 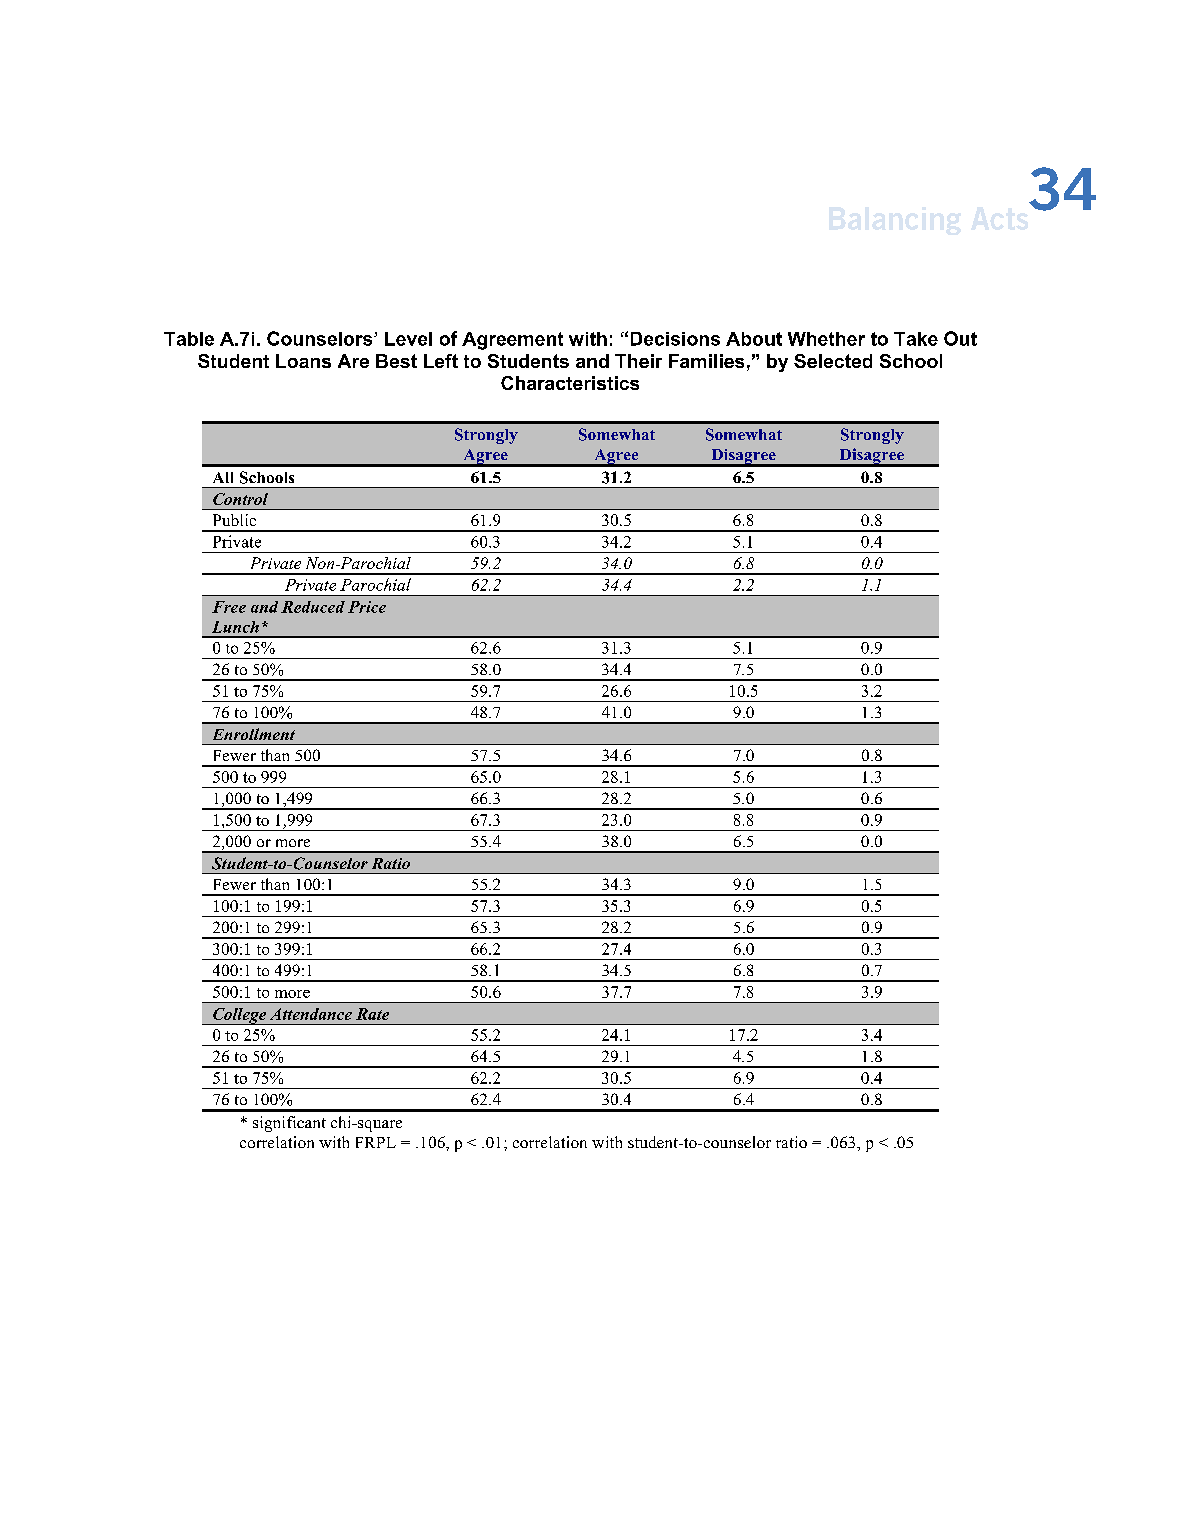 What do you see at coordinates (313, 607) in the page?
I see `Reduced` at bounding box center [313, 607].
